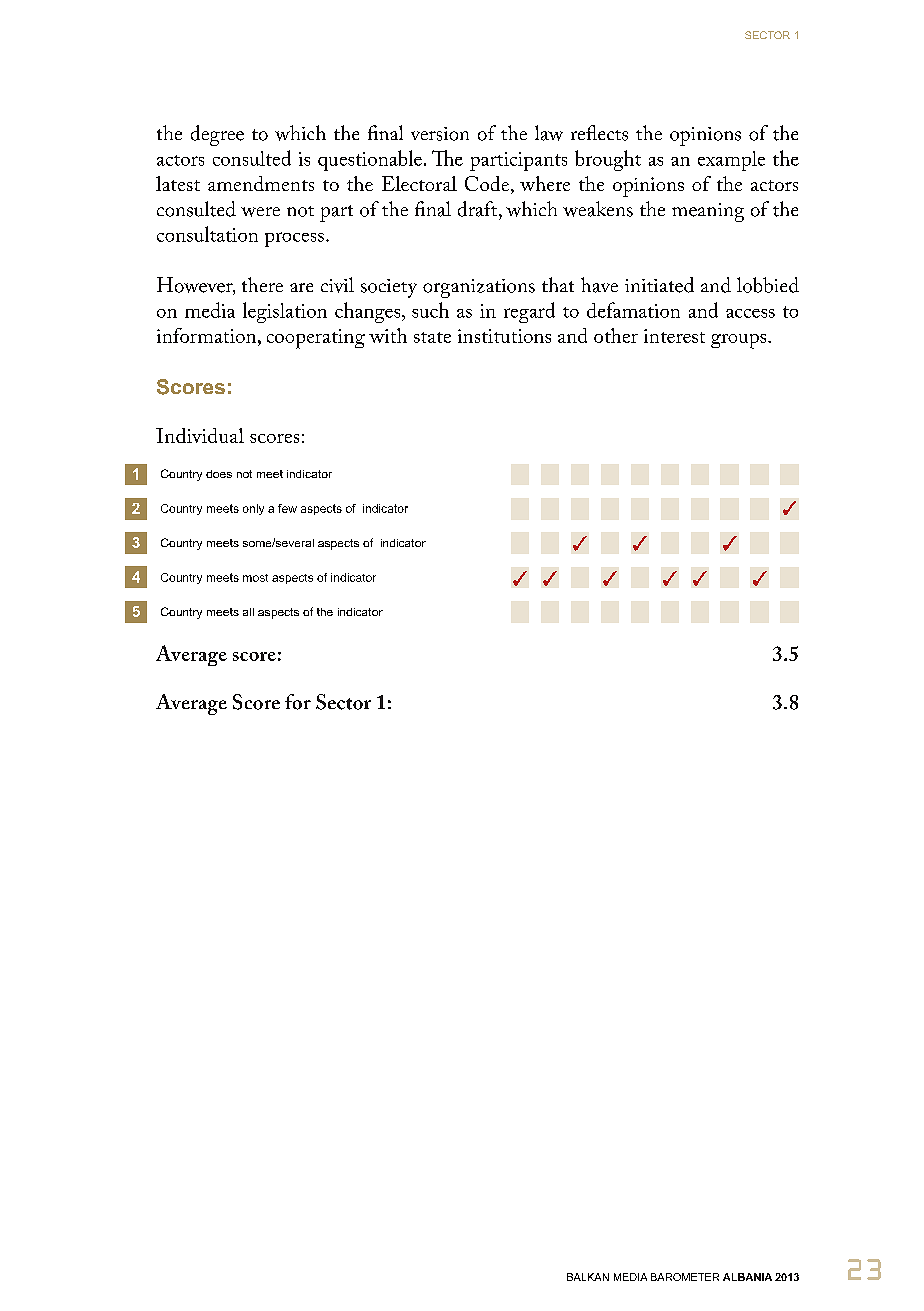  Describe the element at coordinates (685, 1277) in the screenshot. I see `BAROMETER` at that location.
